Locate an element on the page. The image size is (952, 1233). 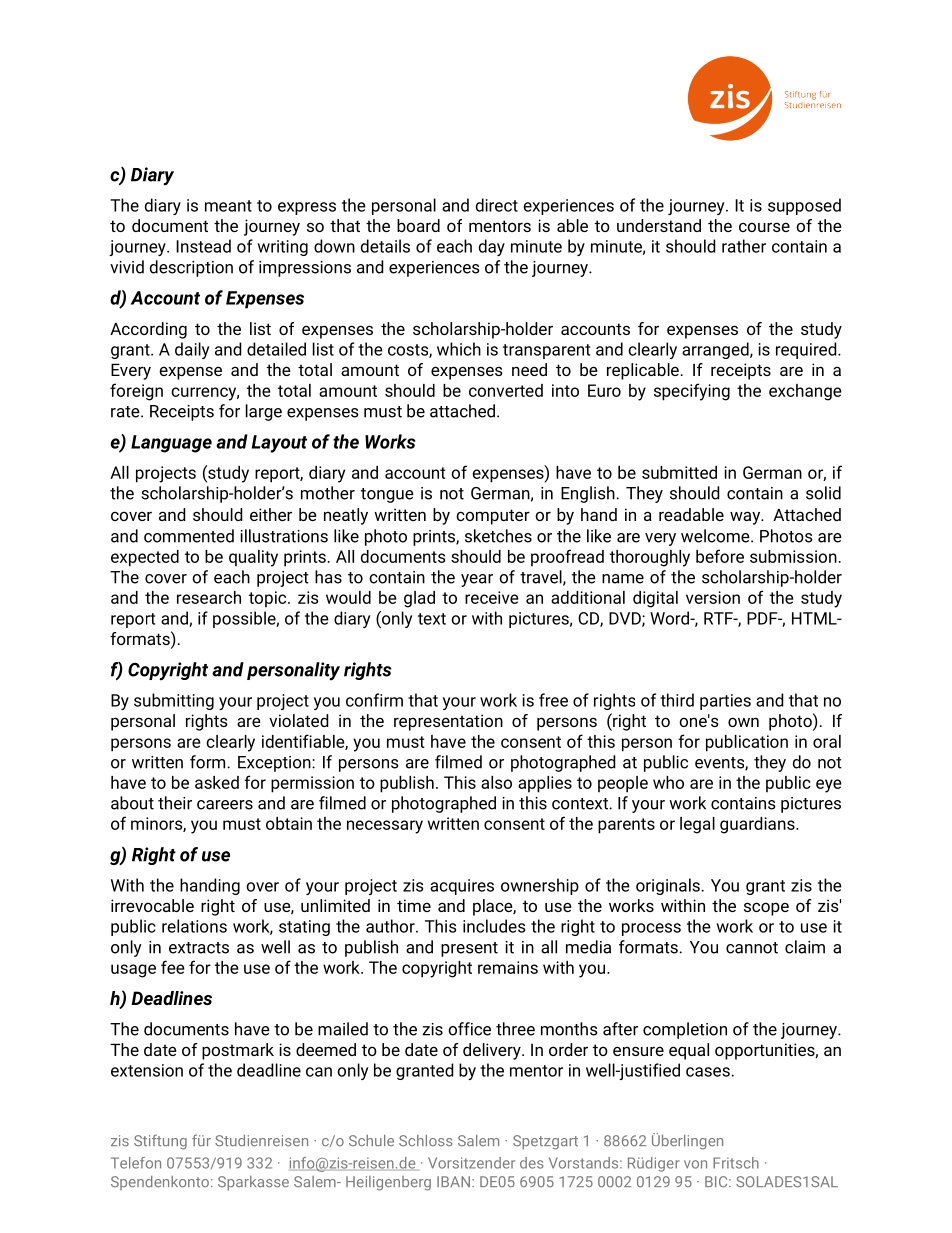
Instead is located at coordinates (203, 246).
